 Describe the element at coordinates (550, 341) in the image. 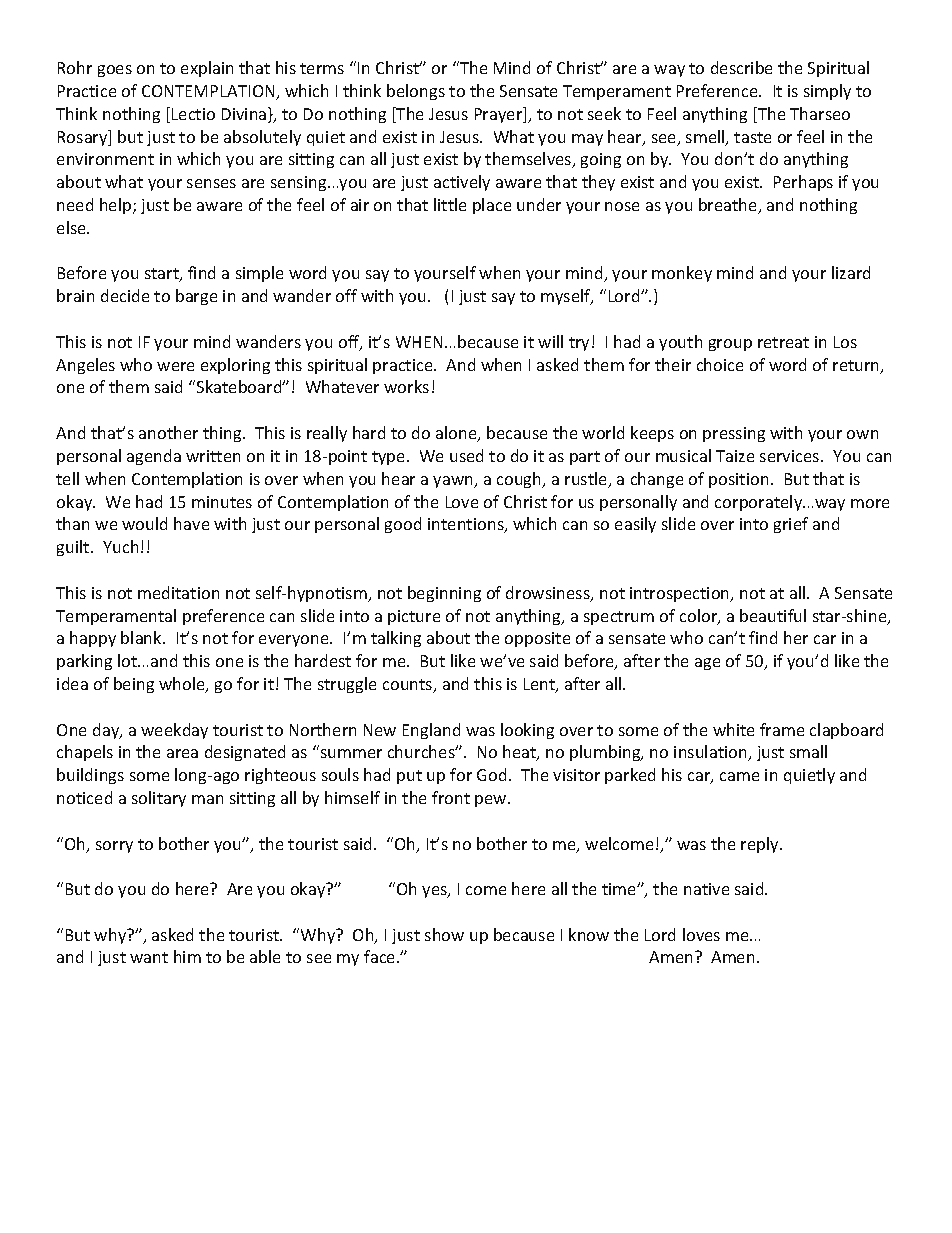

I see `will` at that location.
